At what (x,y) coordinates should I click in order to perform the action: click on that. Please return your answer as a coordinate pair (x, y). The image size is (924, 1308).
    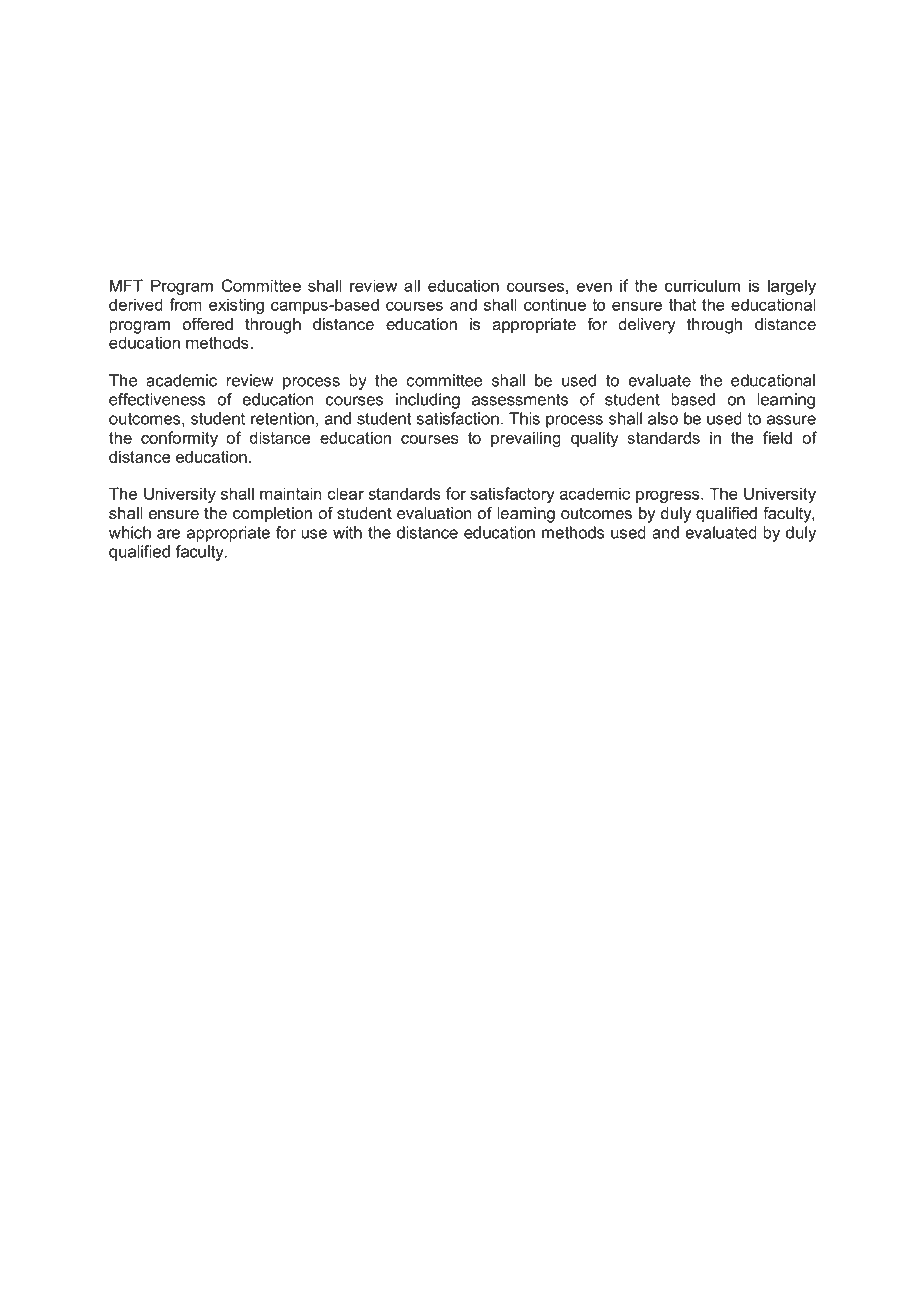
    Looking at the image, I should click on (682, 304).
